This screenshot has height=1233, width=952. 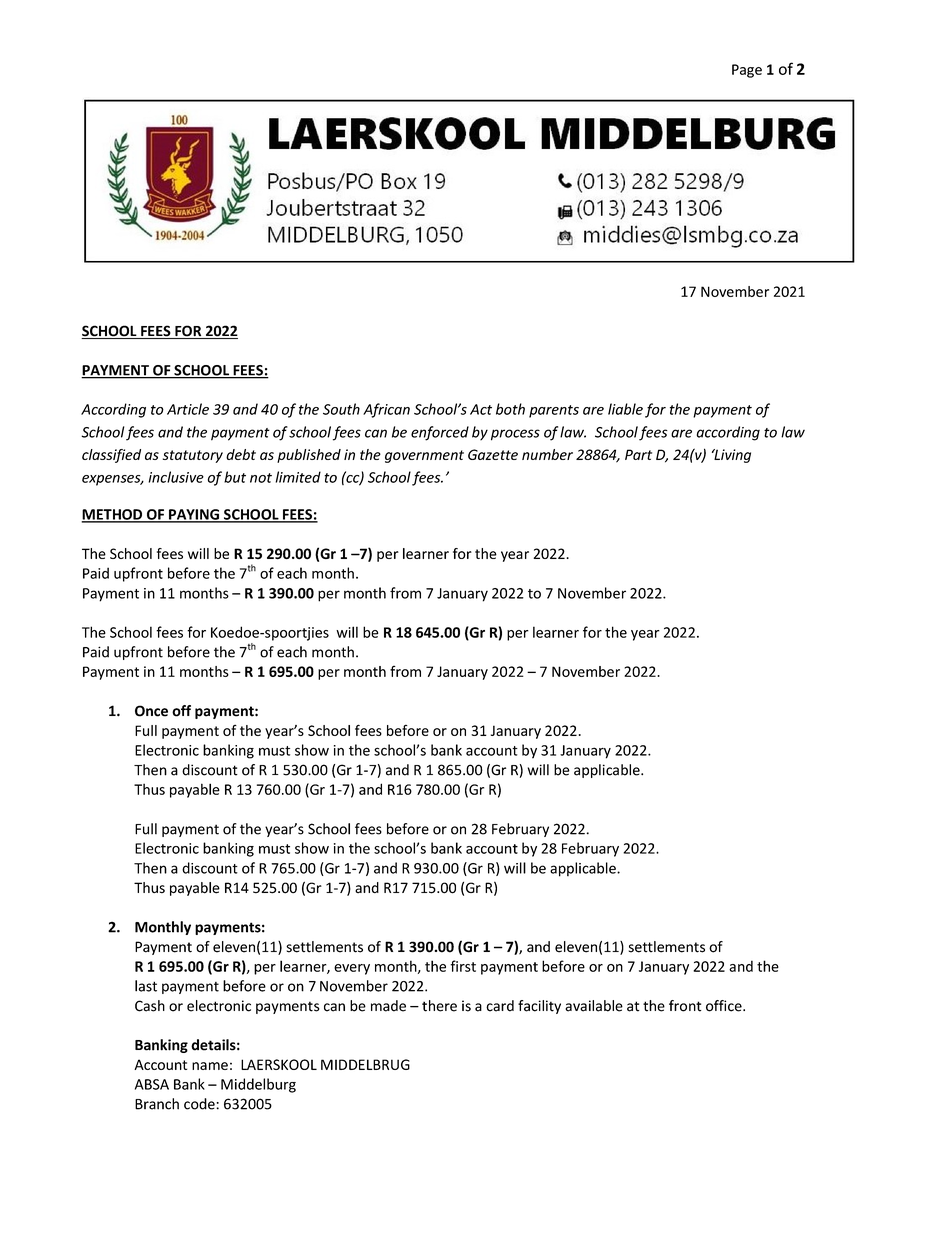 I want to click on name, so click(x=210, y=1066).
